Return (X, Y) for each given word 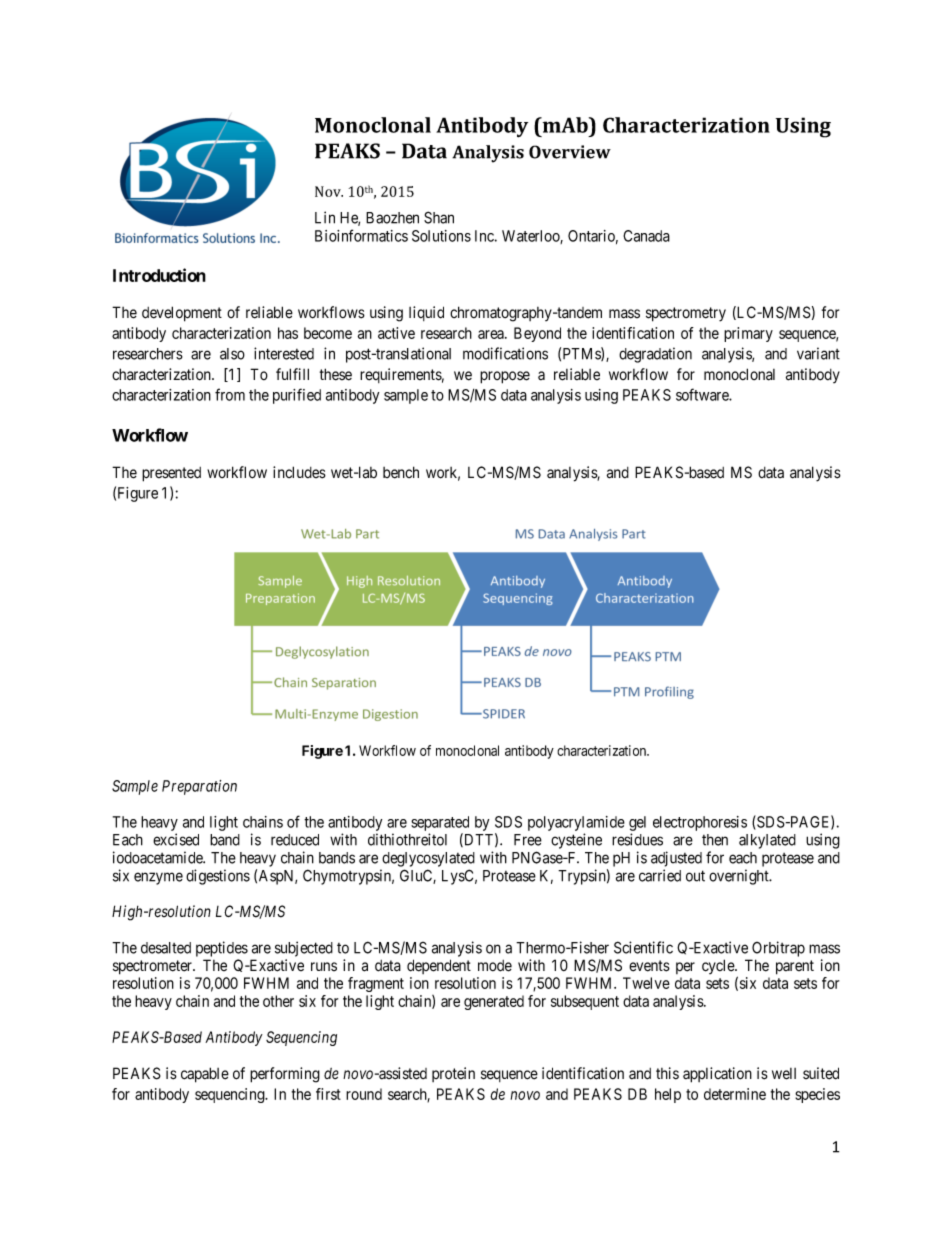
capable (205, 1075)
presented (171, 474)
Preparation (199, 787)
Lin (325, 217)
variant (818, 353)
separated (440, 823)
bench (401, 472)
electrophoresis (700, 823)
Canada (646, 236)
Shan (439, 217)
